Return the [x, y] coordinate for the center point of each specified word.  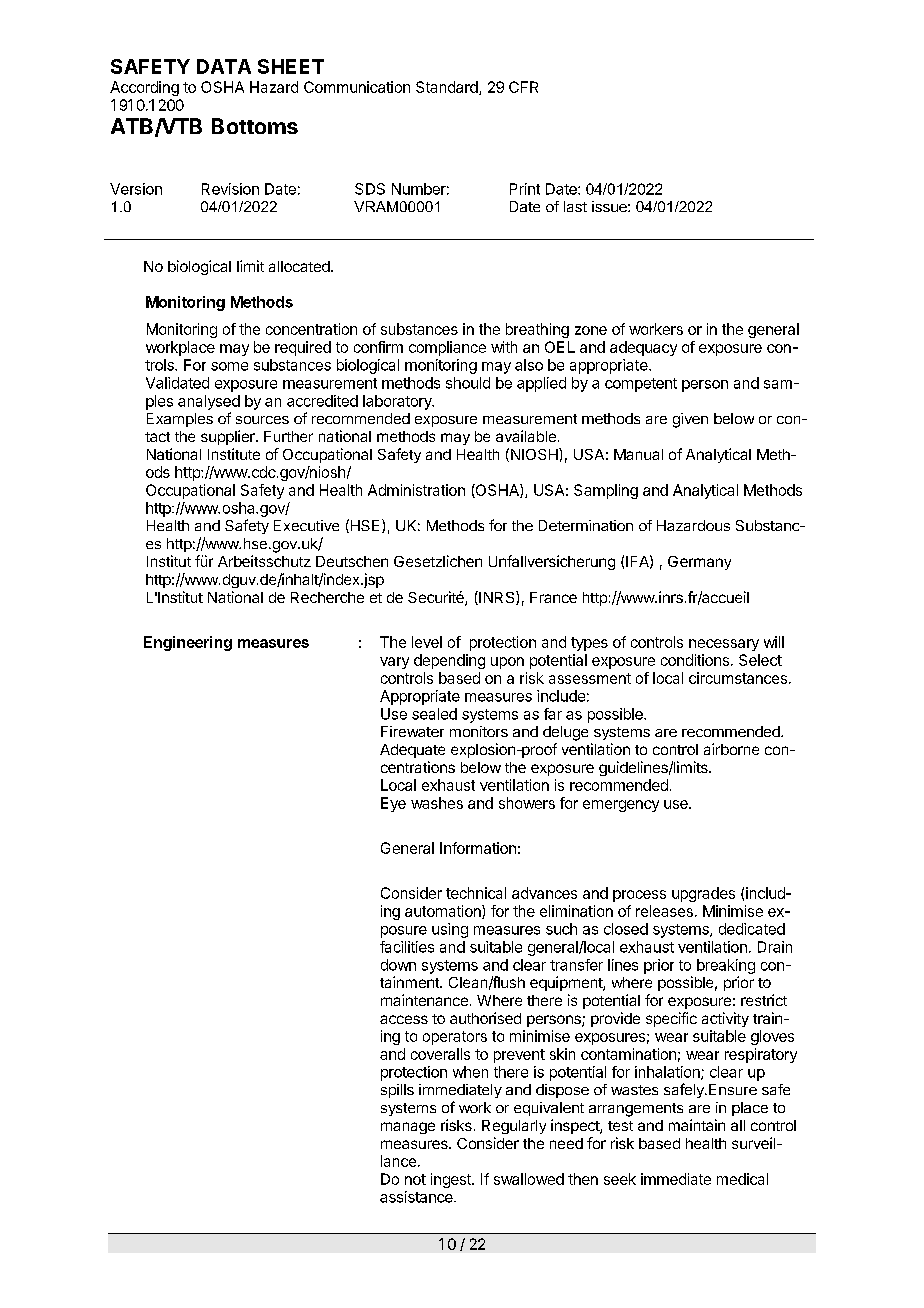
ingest [452, 1180]
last [575, 206]
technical [476, 893]
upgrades [703, 894]
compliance [447, 348]
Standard [448, 88]
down [398, 965]
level [427, 642]
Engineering [188, 643]
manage [408, 1128]
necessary [724, 645]
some [229, 366]
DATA [224, 66]
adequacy [643, 348]
